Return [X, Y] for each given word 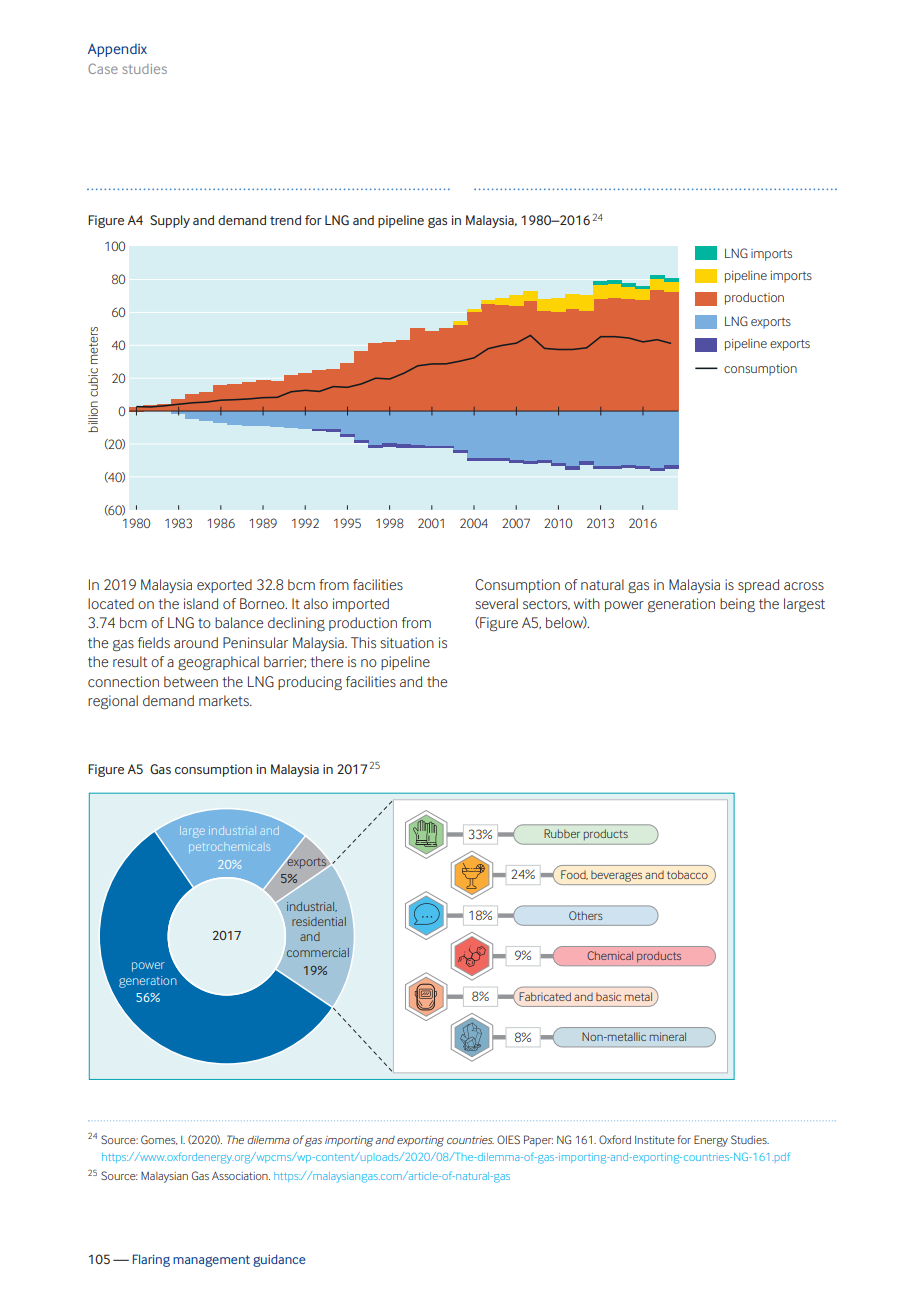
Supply [170, 221]
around [196, 642]
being [737, 605]
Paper [538, 1140]
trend [285, 220]
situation [407, 642]
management [211, 1261]
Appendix [117, 50]
